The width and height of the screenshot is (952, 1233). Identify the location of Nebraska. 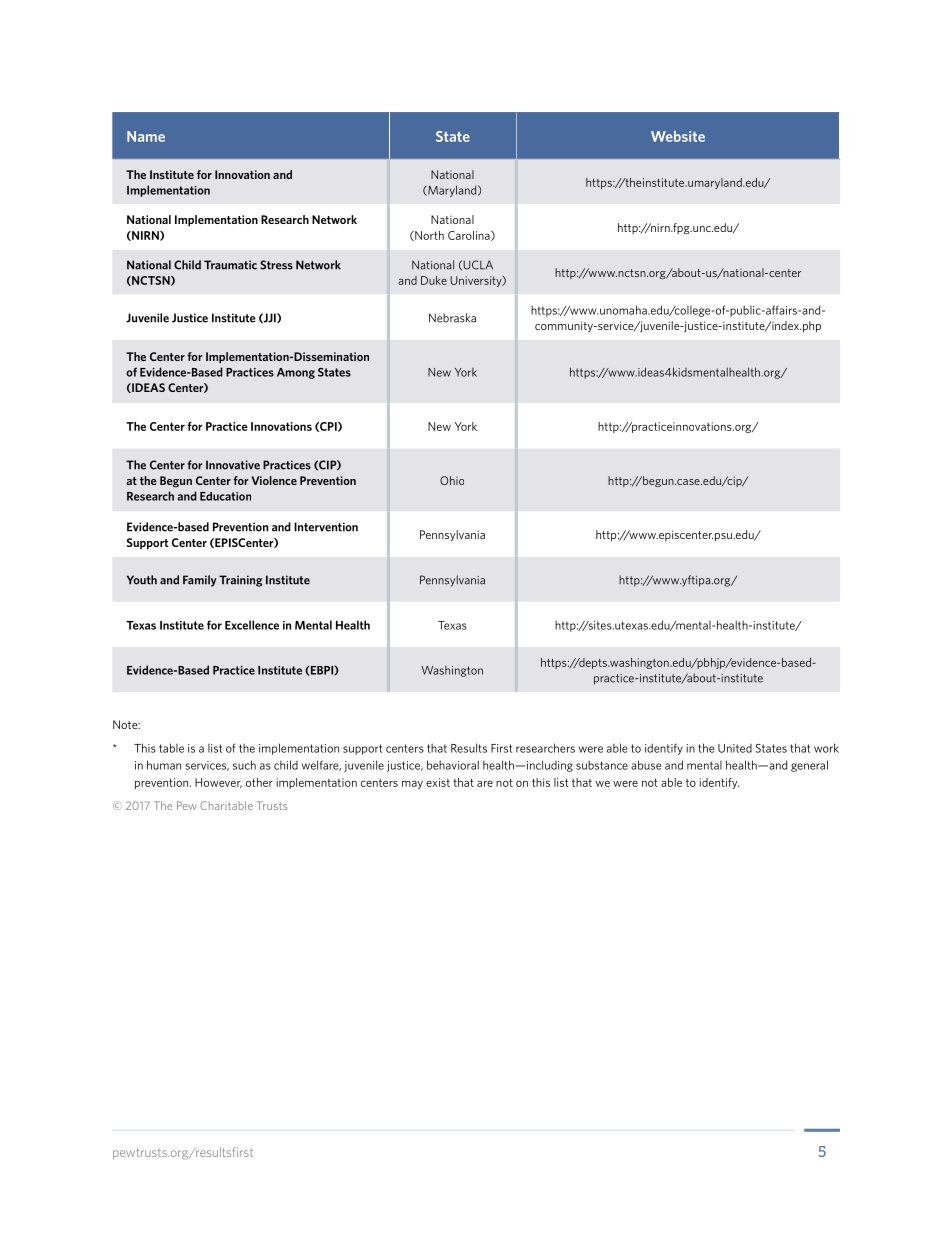
(452, 318).
